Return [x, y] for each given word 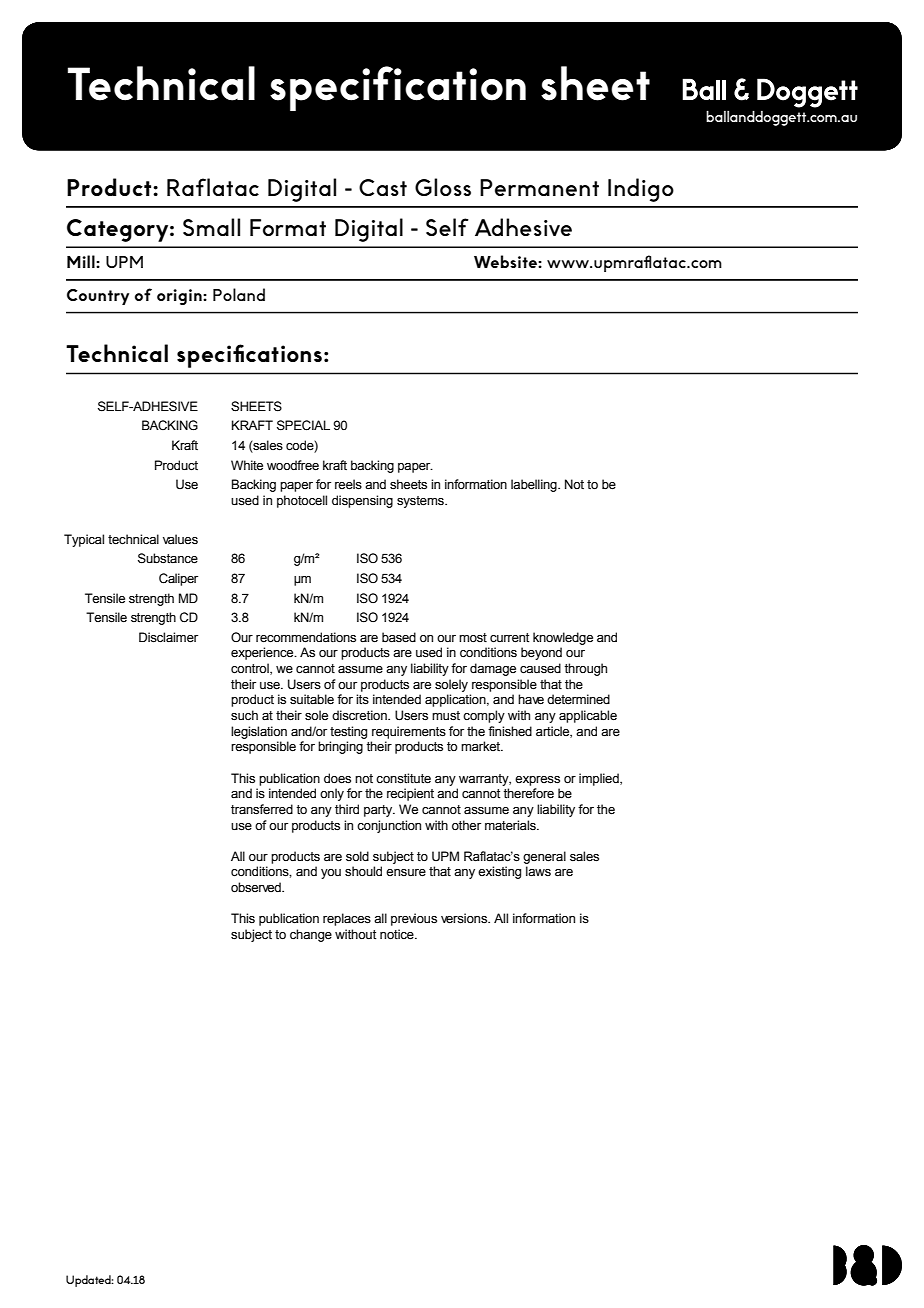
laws [538, 871]
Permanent [539, 187]
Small [211, 227]
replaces [347, 919]
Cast [383, 187]
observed [257, 887]
